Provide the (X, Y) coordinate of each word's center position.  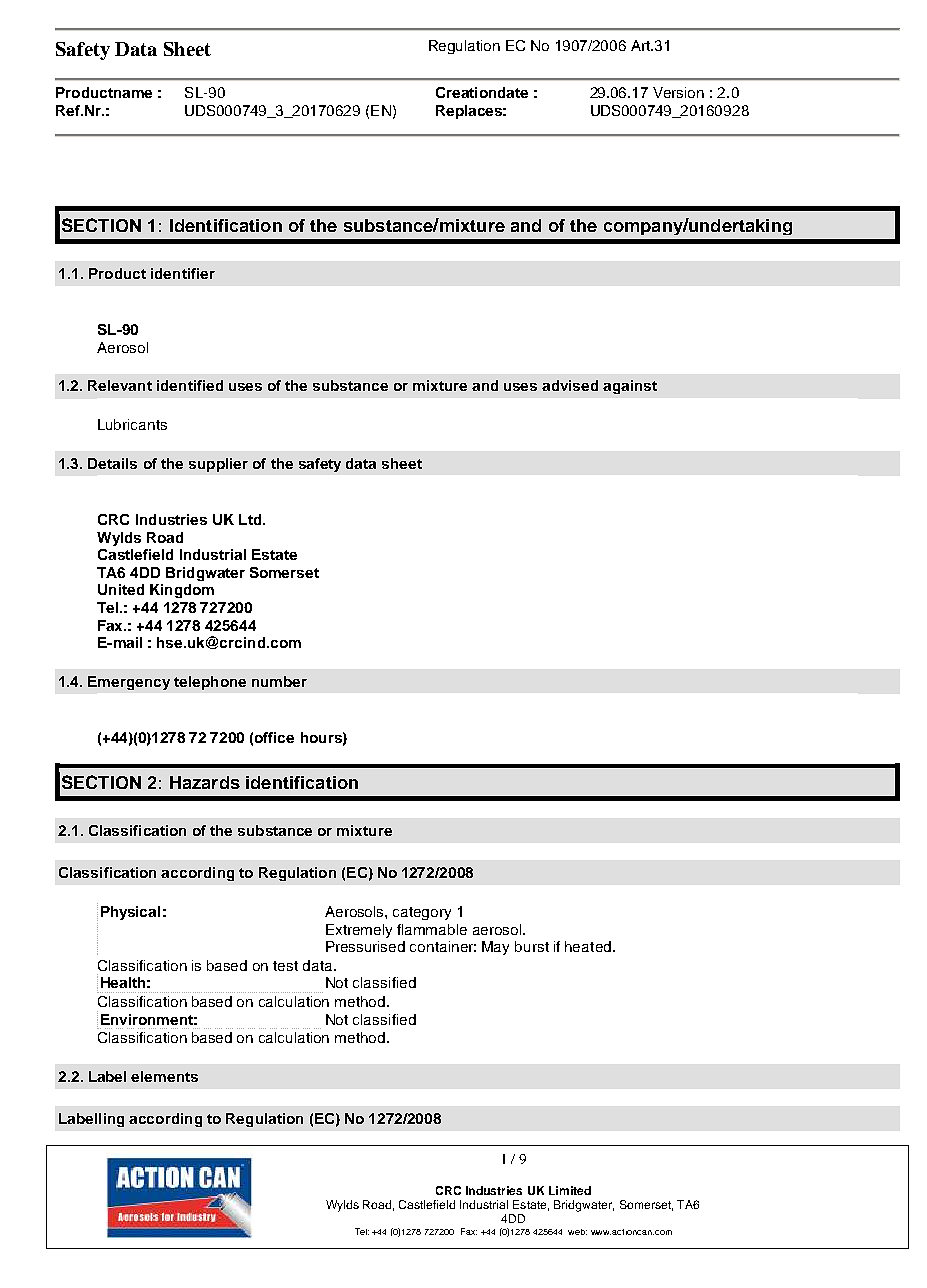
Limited (570, 1190)
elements (164, 1076)
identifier (183, 273)
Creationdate (482, 92)
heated (588, 946)
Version (678, 92)
